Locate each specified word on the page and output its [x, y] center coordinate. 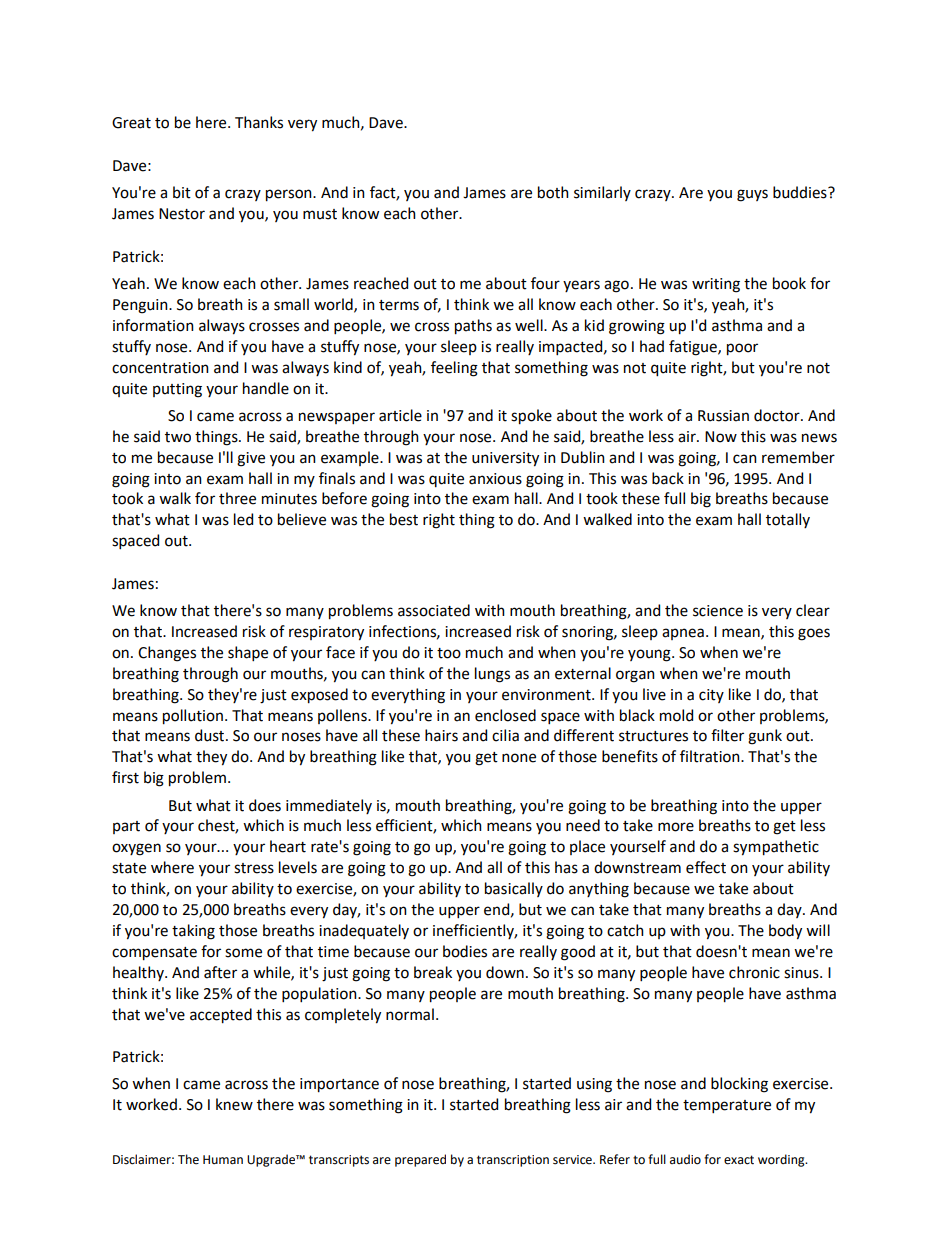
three [237, 498]
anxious [495, 479]
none [519, 758]
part [126, 827]
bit [182, 192]
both [553, 192]
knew [234, 1104]
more [676, 827]
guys [752, 195]
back [668, 478]
